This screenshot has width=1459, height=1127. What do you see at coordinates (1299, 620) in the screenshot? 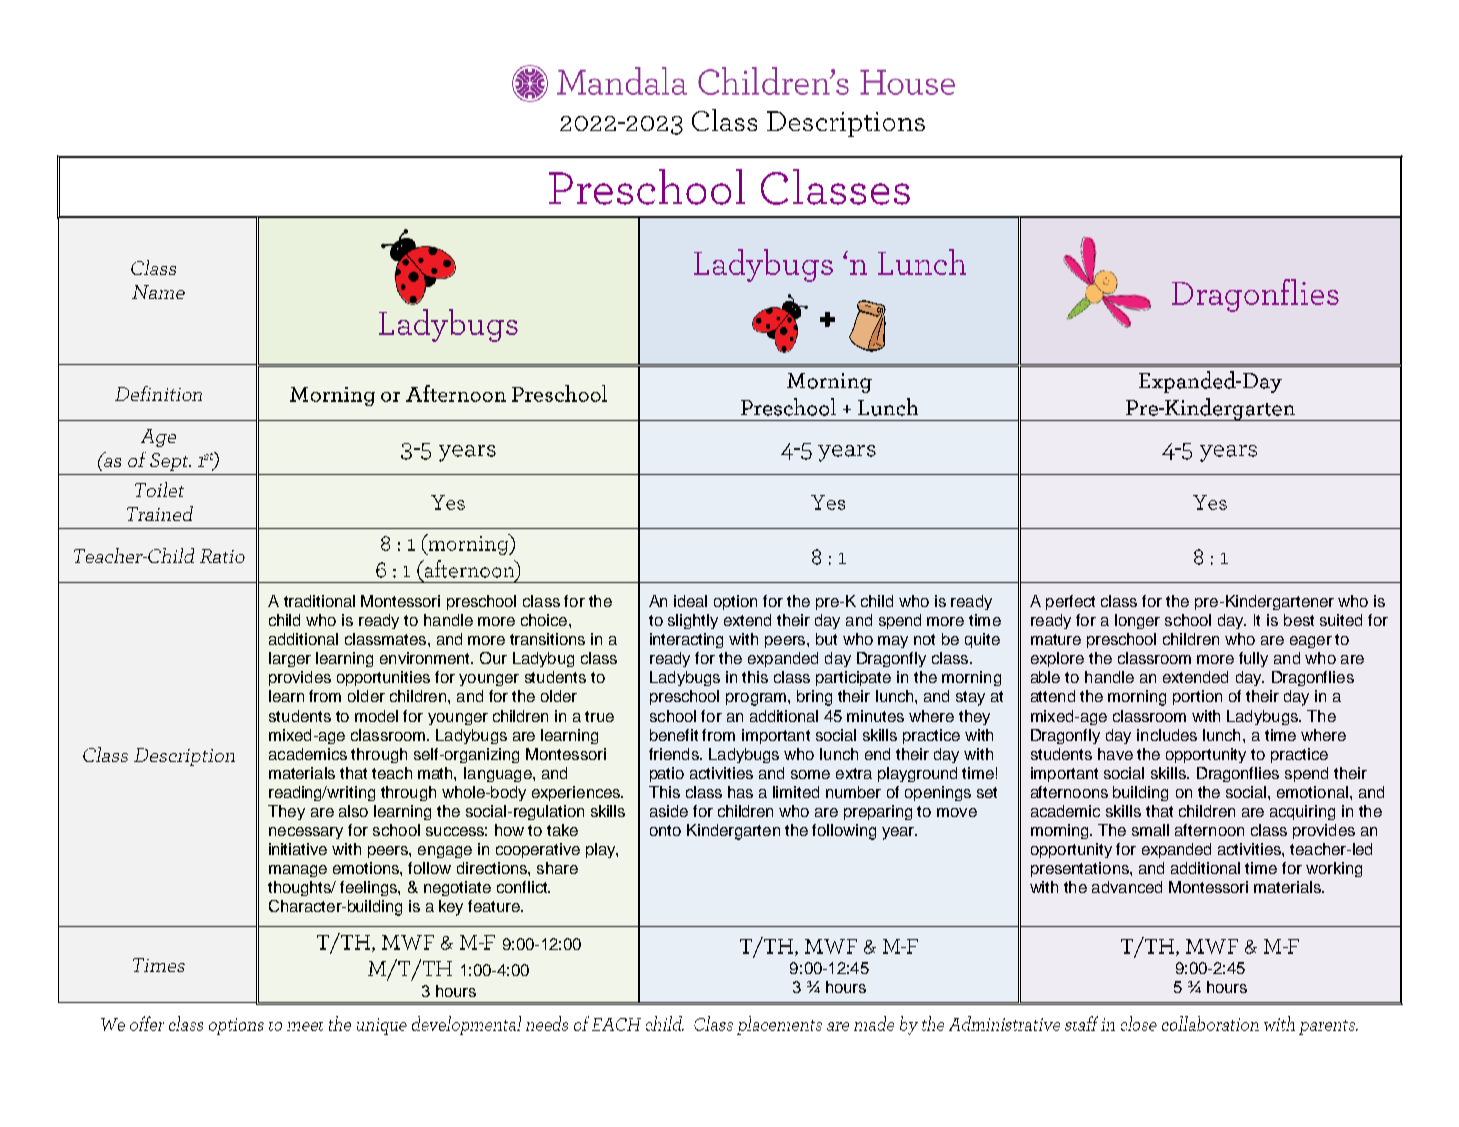
I see `best` at bounding box center [1299, 620].
